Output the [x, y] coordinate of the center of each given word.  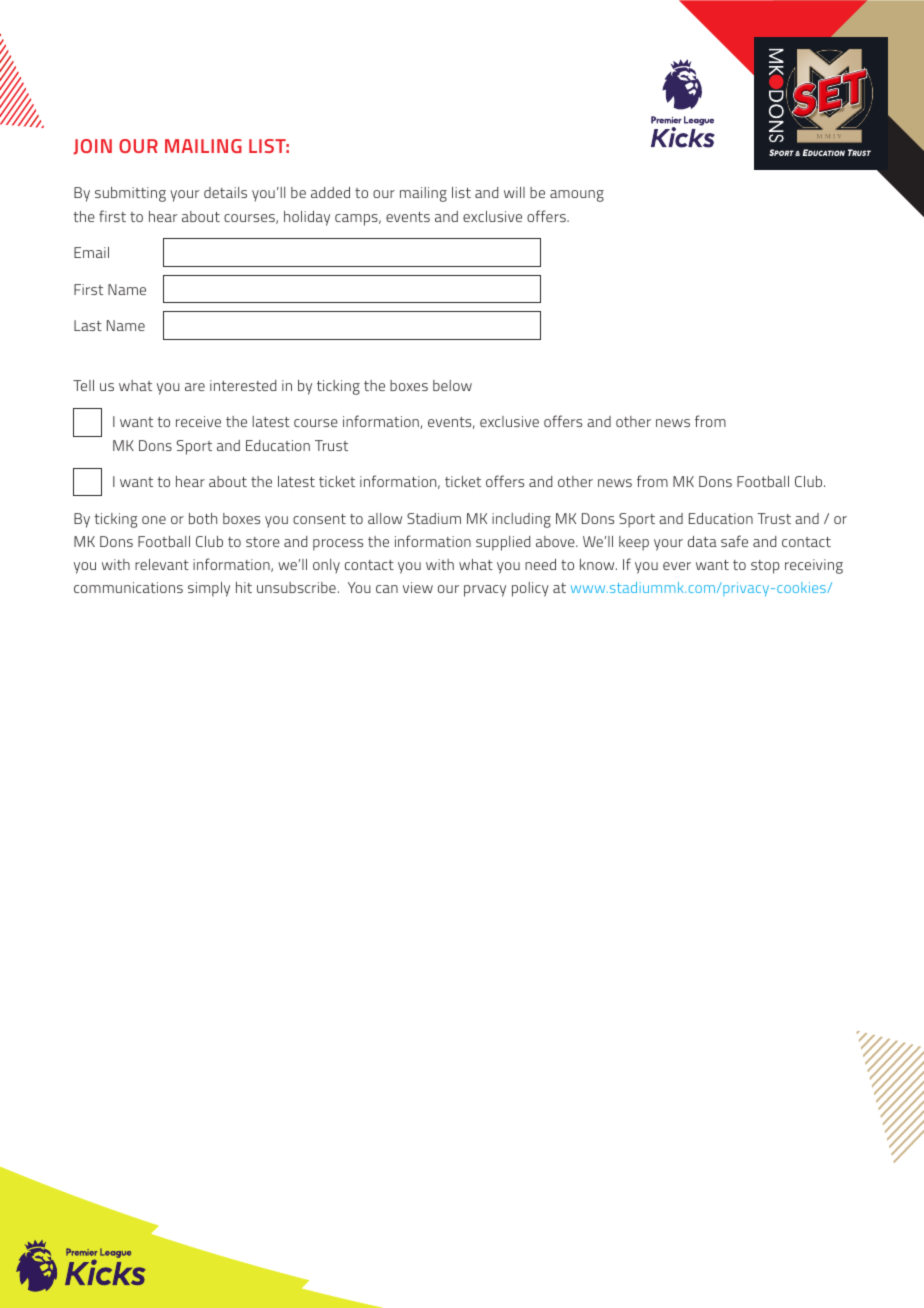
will [514, 192]
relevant [162, 564]
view [418, 587]
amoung [577, 196]
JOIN [92, 147]
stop [765, 567]
